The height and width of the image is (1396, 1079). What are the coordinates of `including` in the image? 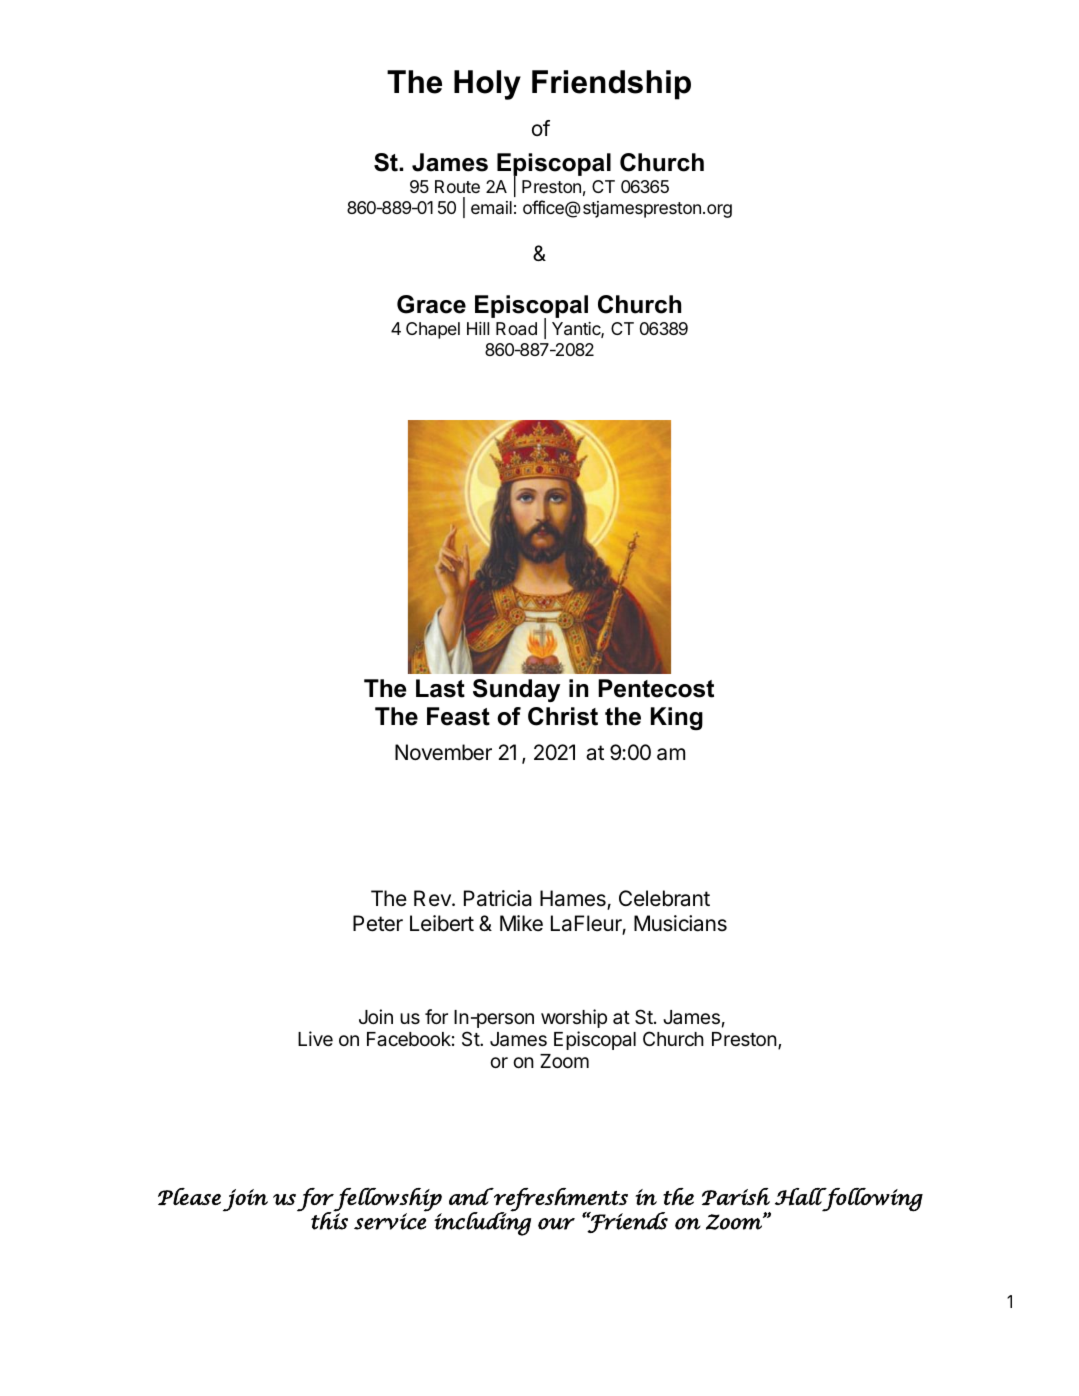 It's located at (482, 1223).
